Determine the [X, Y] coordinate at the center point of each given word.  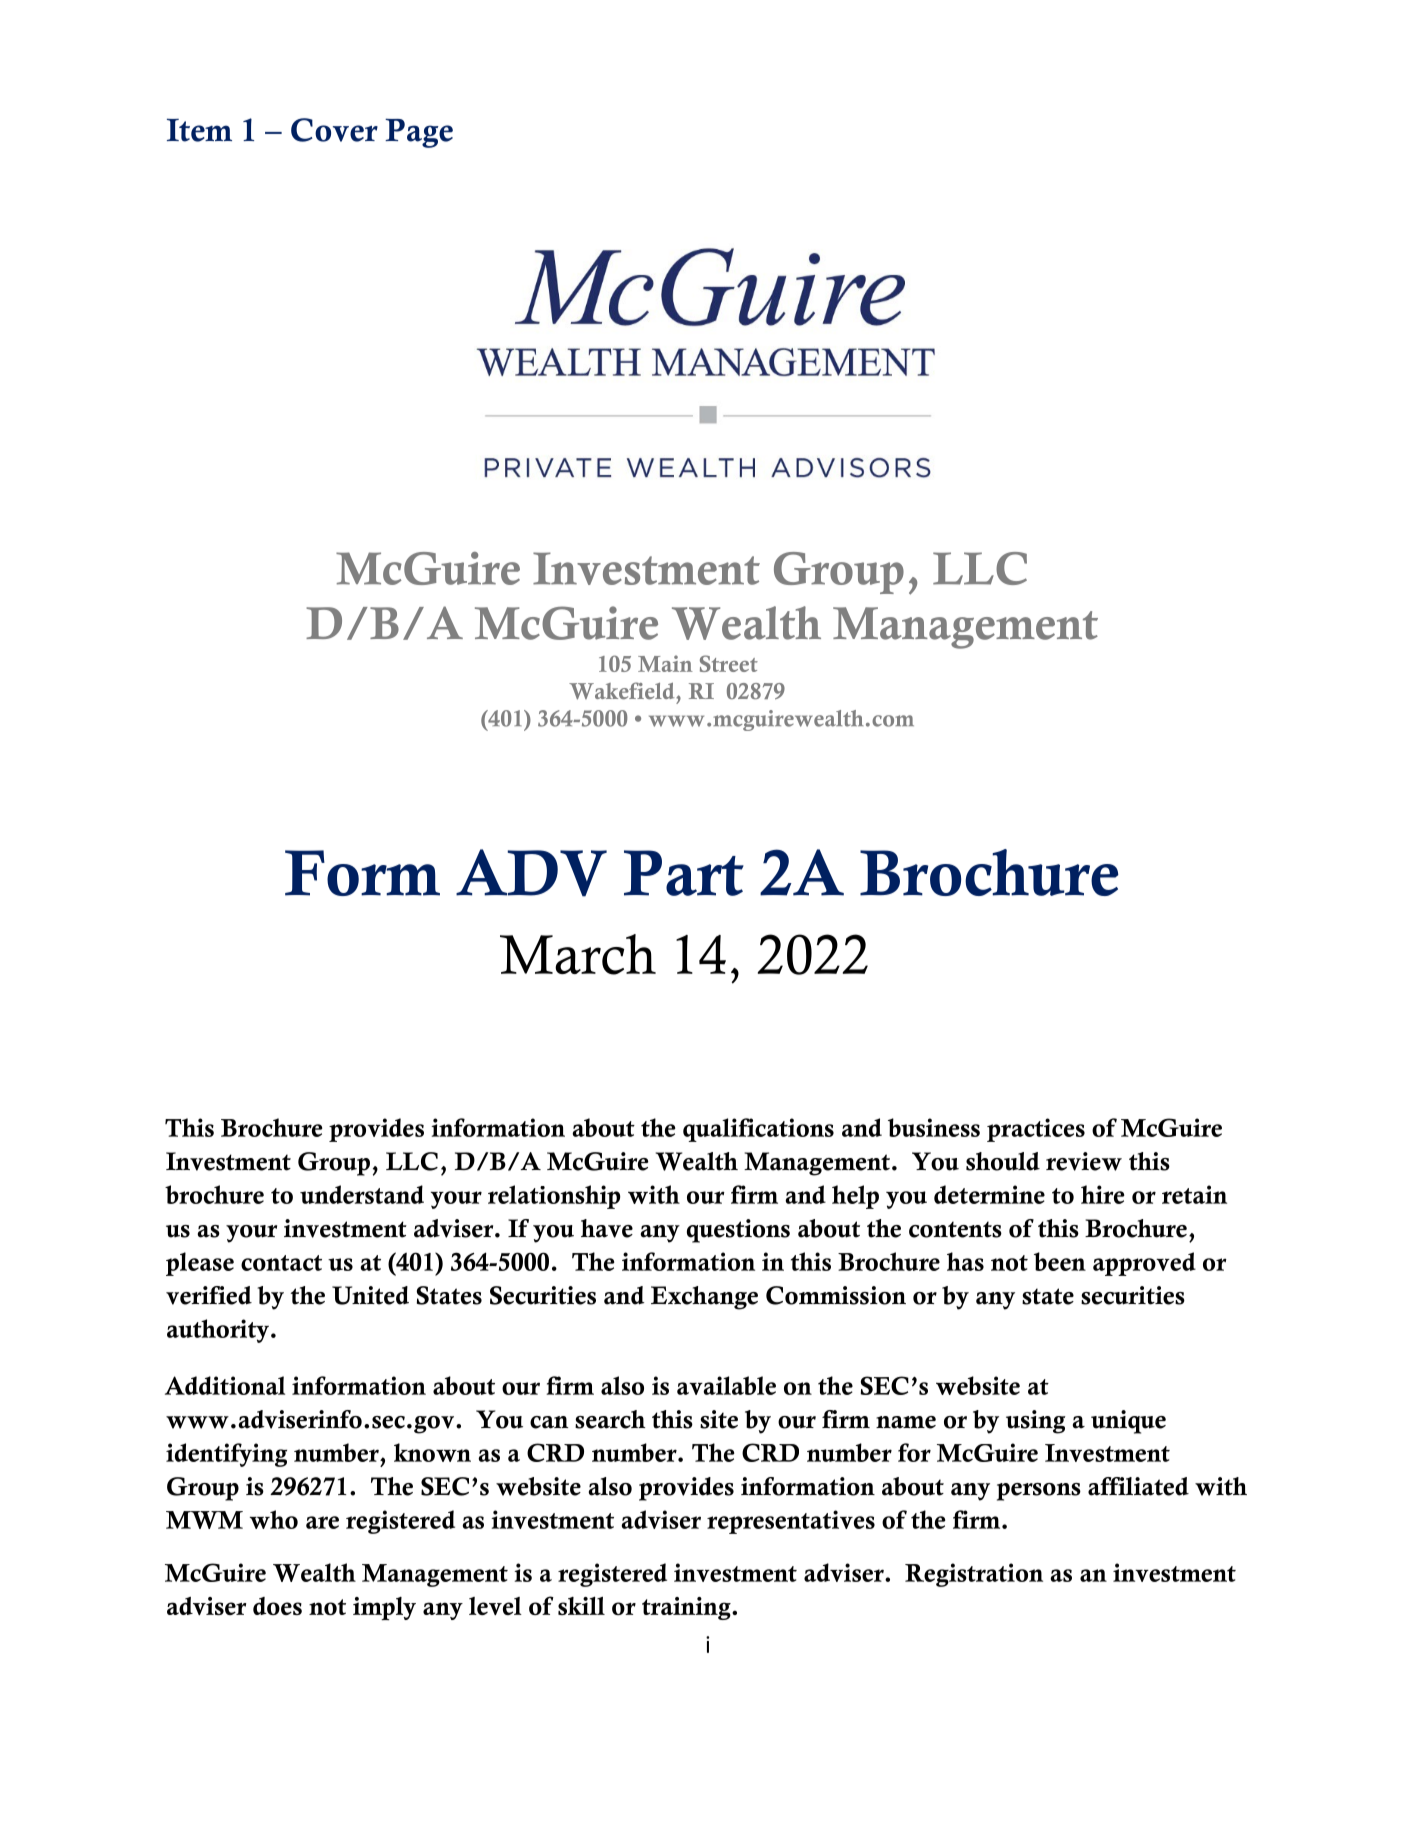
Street [729, 663]
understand [362, 1194]
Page [419, 133]
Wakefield [623, 691]
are [322, 1522]
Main [665, 663]
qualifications [758, 1130]
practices [1036, 1130]
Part [684, 873]
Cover [334, 130]
